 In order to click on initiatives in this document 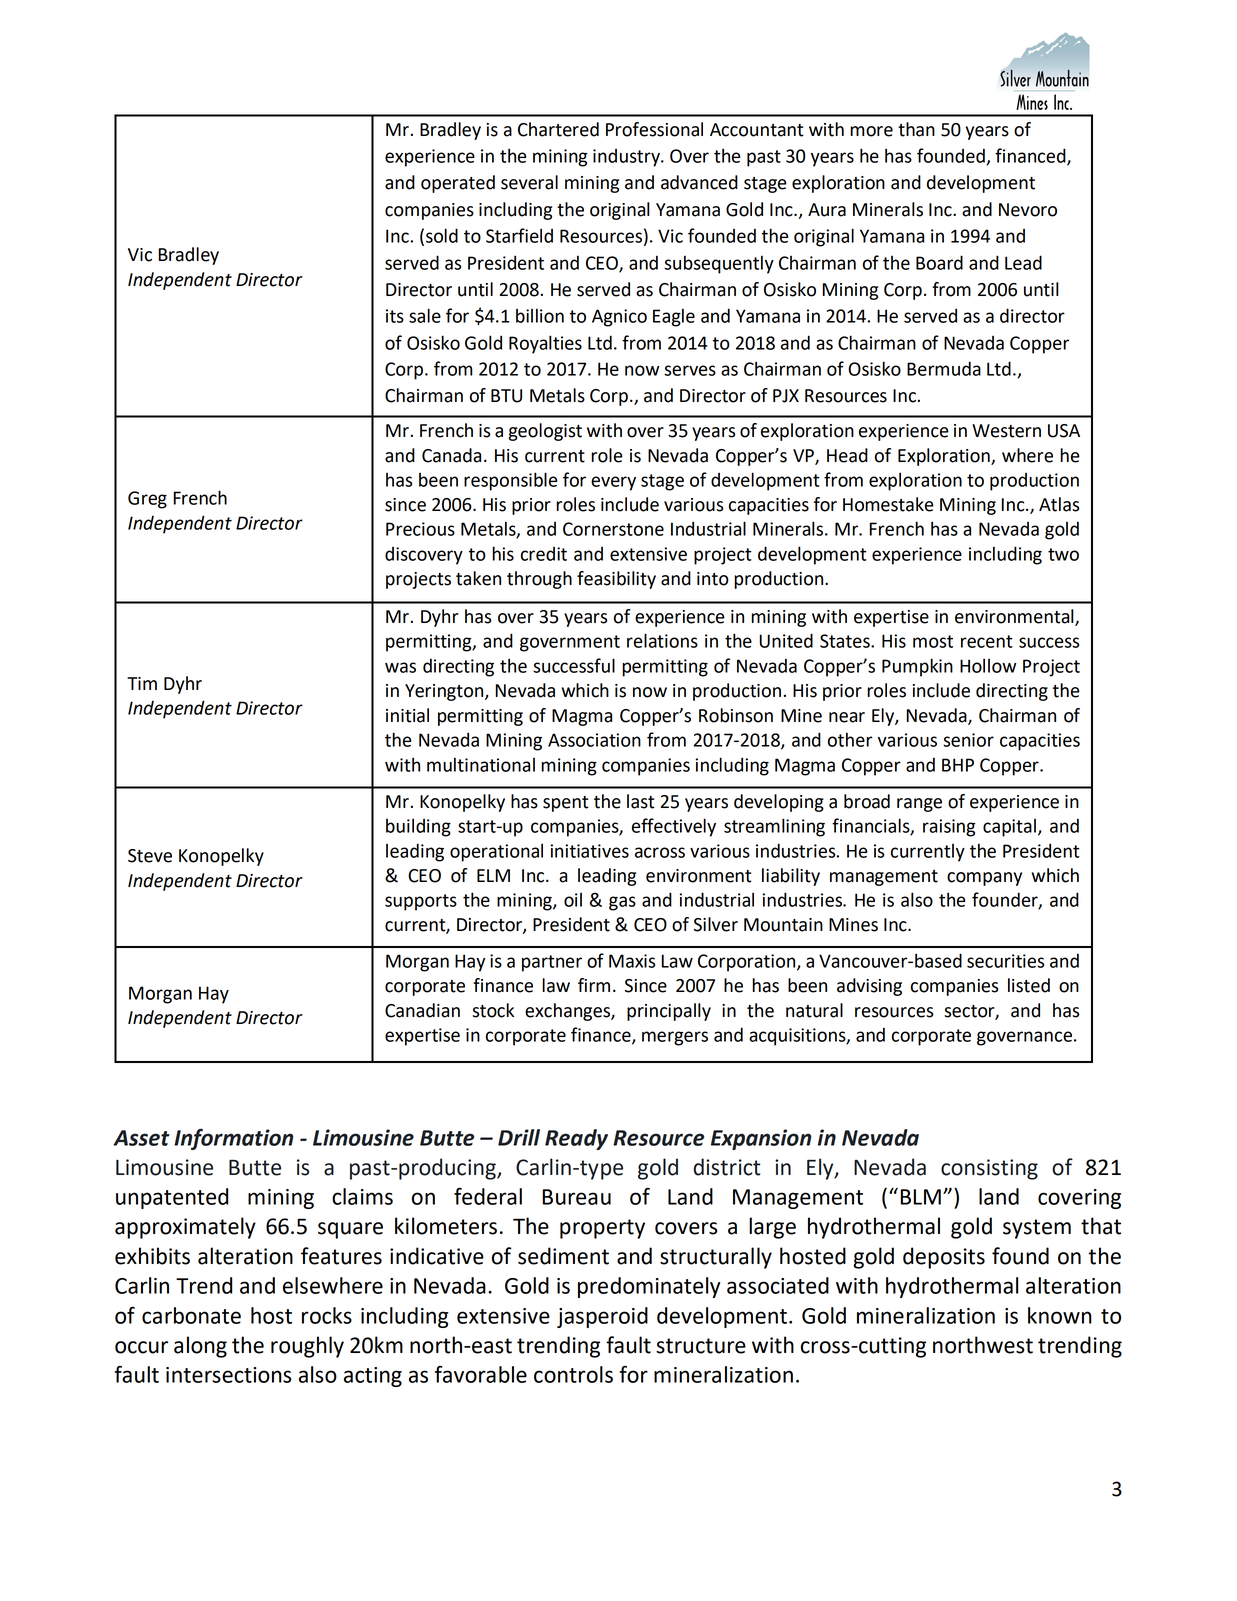, I will do `click(589, 851)`.
